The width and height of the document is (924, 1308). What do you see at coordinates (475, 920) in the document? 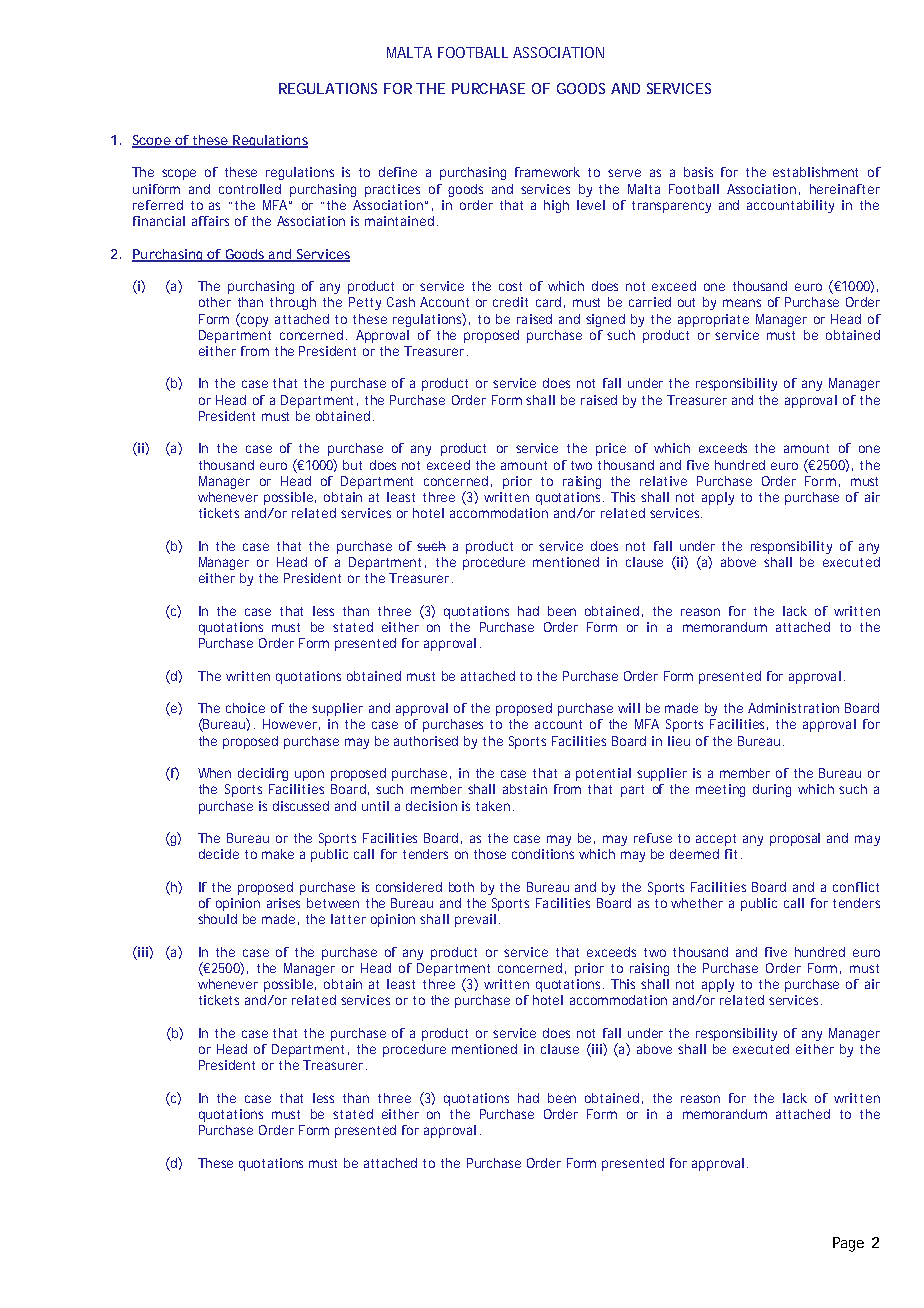
I see `prevail` at bounding box center [475, 920].
